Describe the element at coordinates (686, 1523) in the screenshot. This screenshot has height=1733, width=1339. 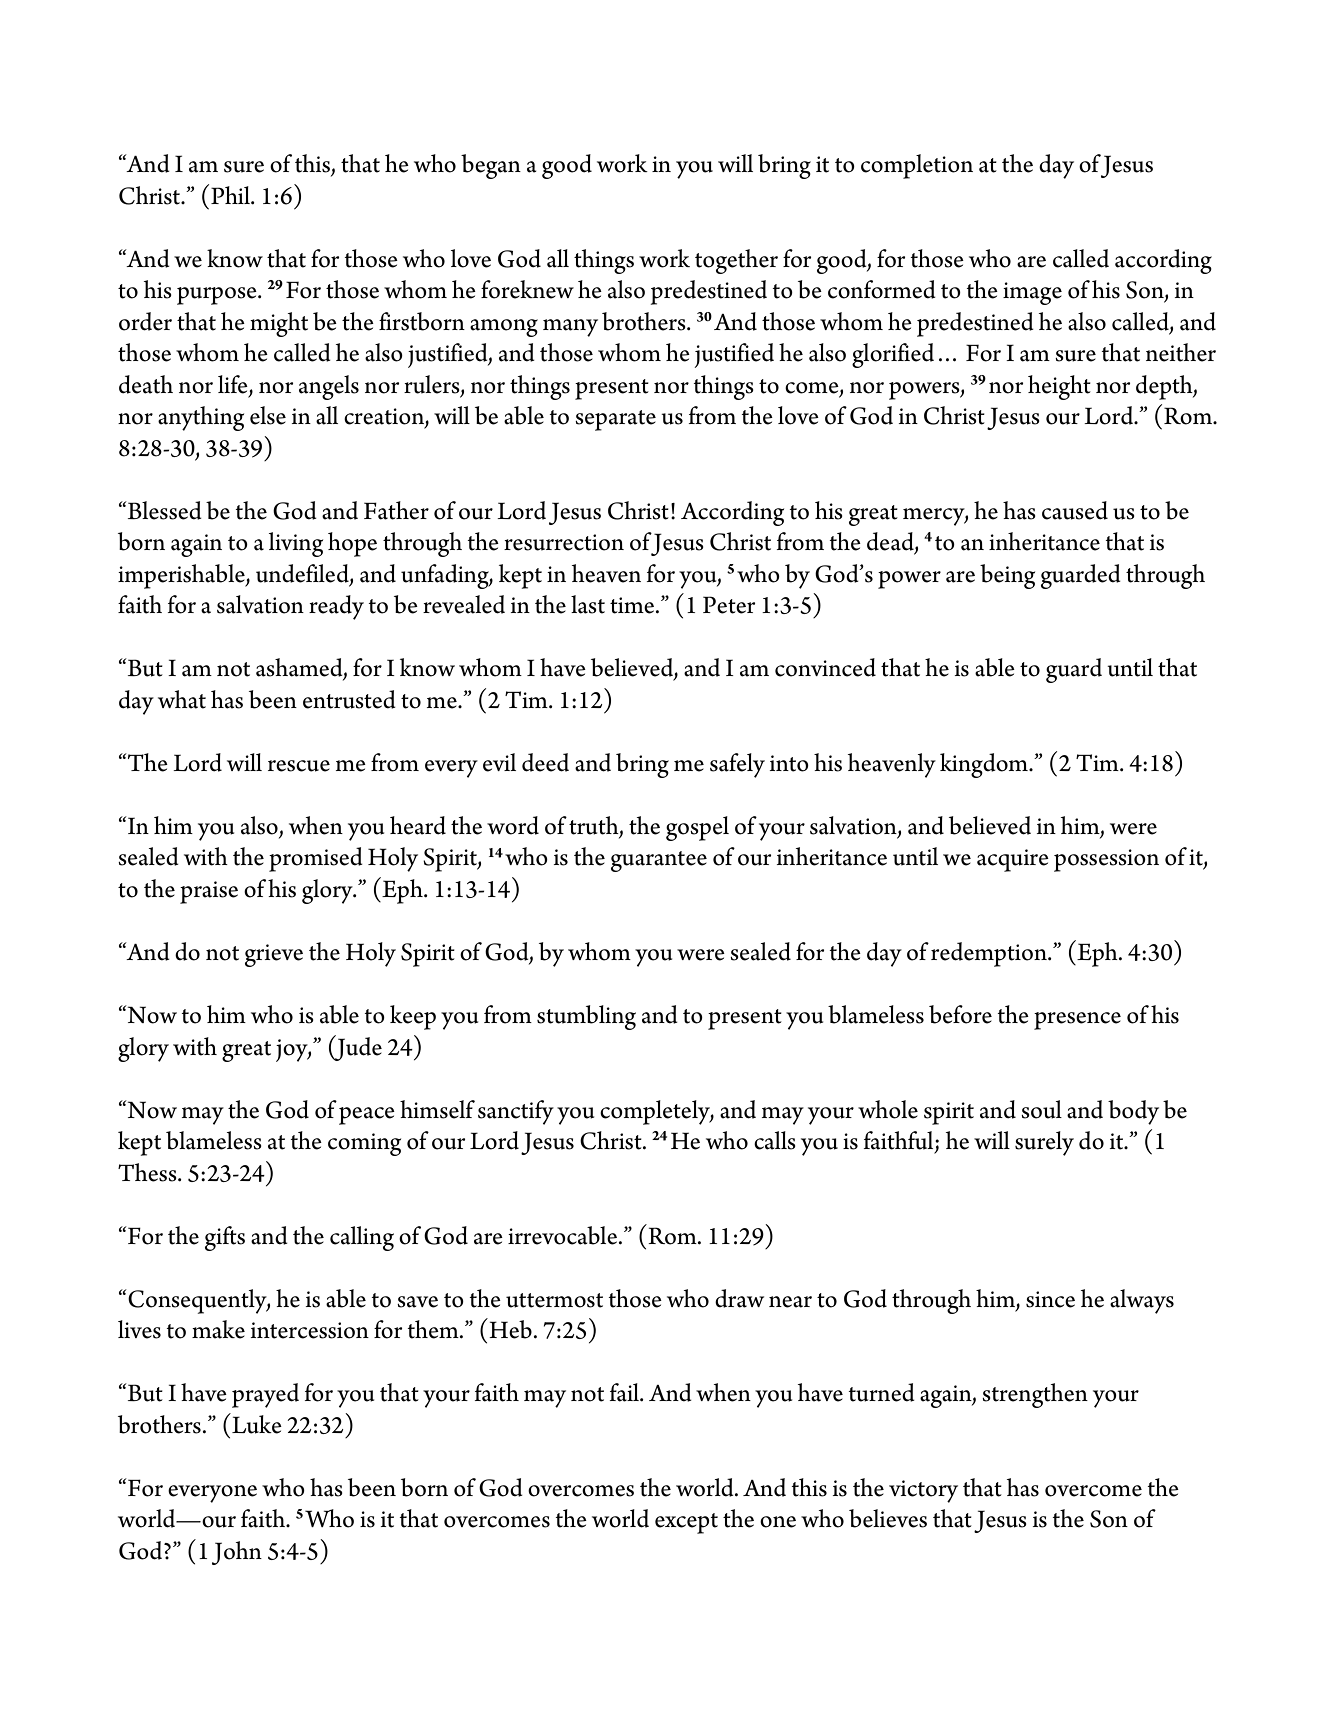
I see `except` at that location.
